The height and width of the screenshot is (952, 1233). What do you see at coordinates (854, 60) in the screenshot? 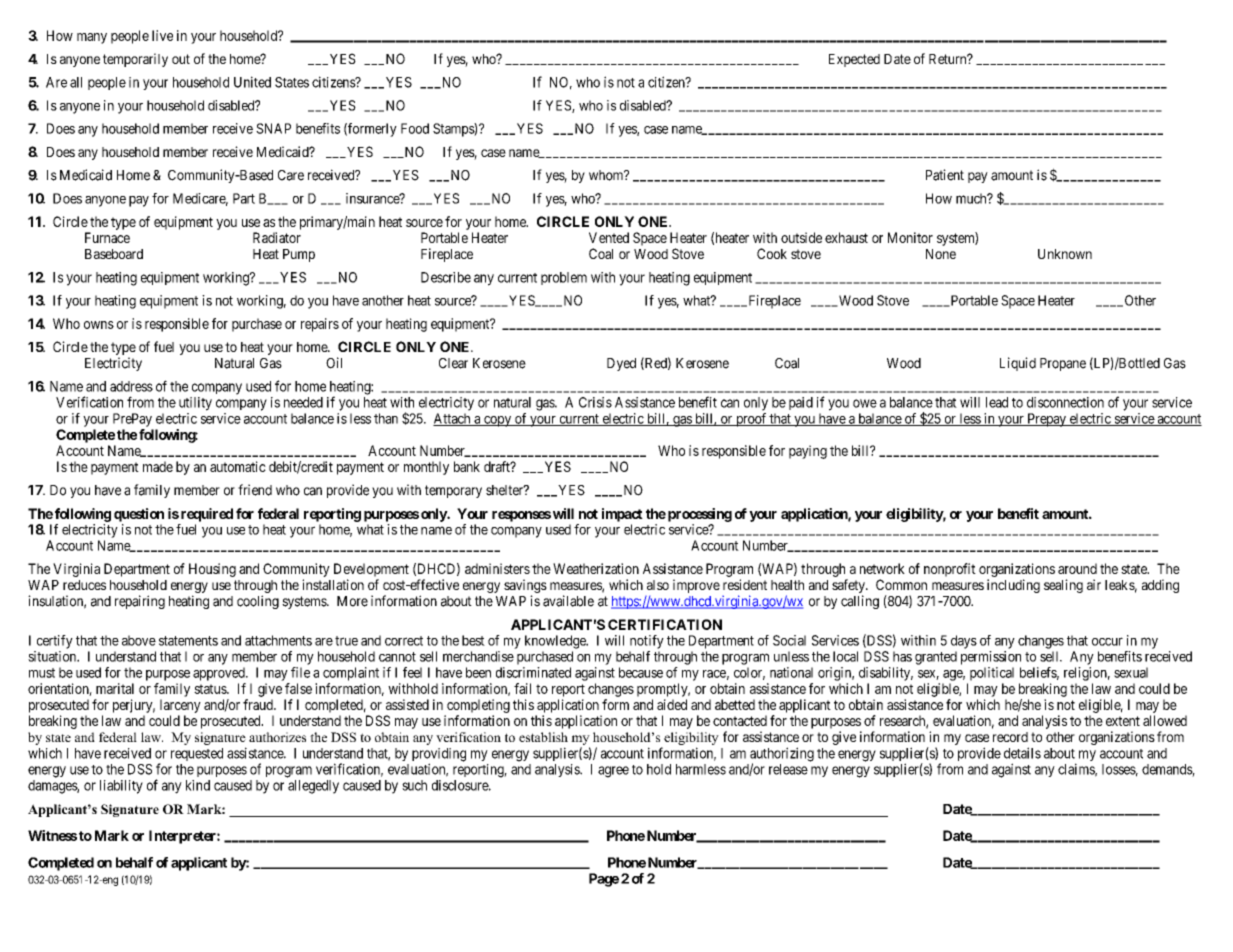
I see `Expected` at bounding box center [854, 60].
